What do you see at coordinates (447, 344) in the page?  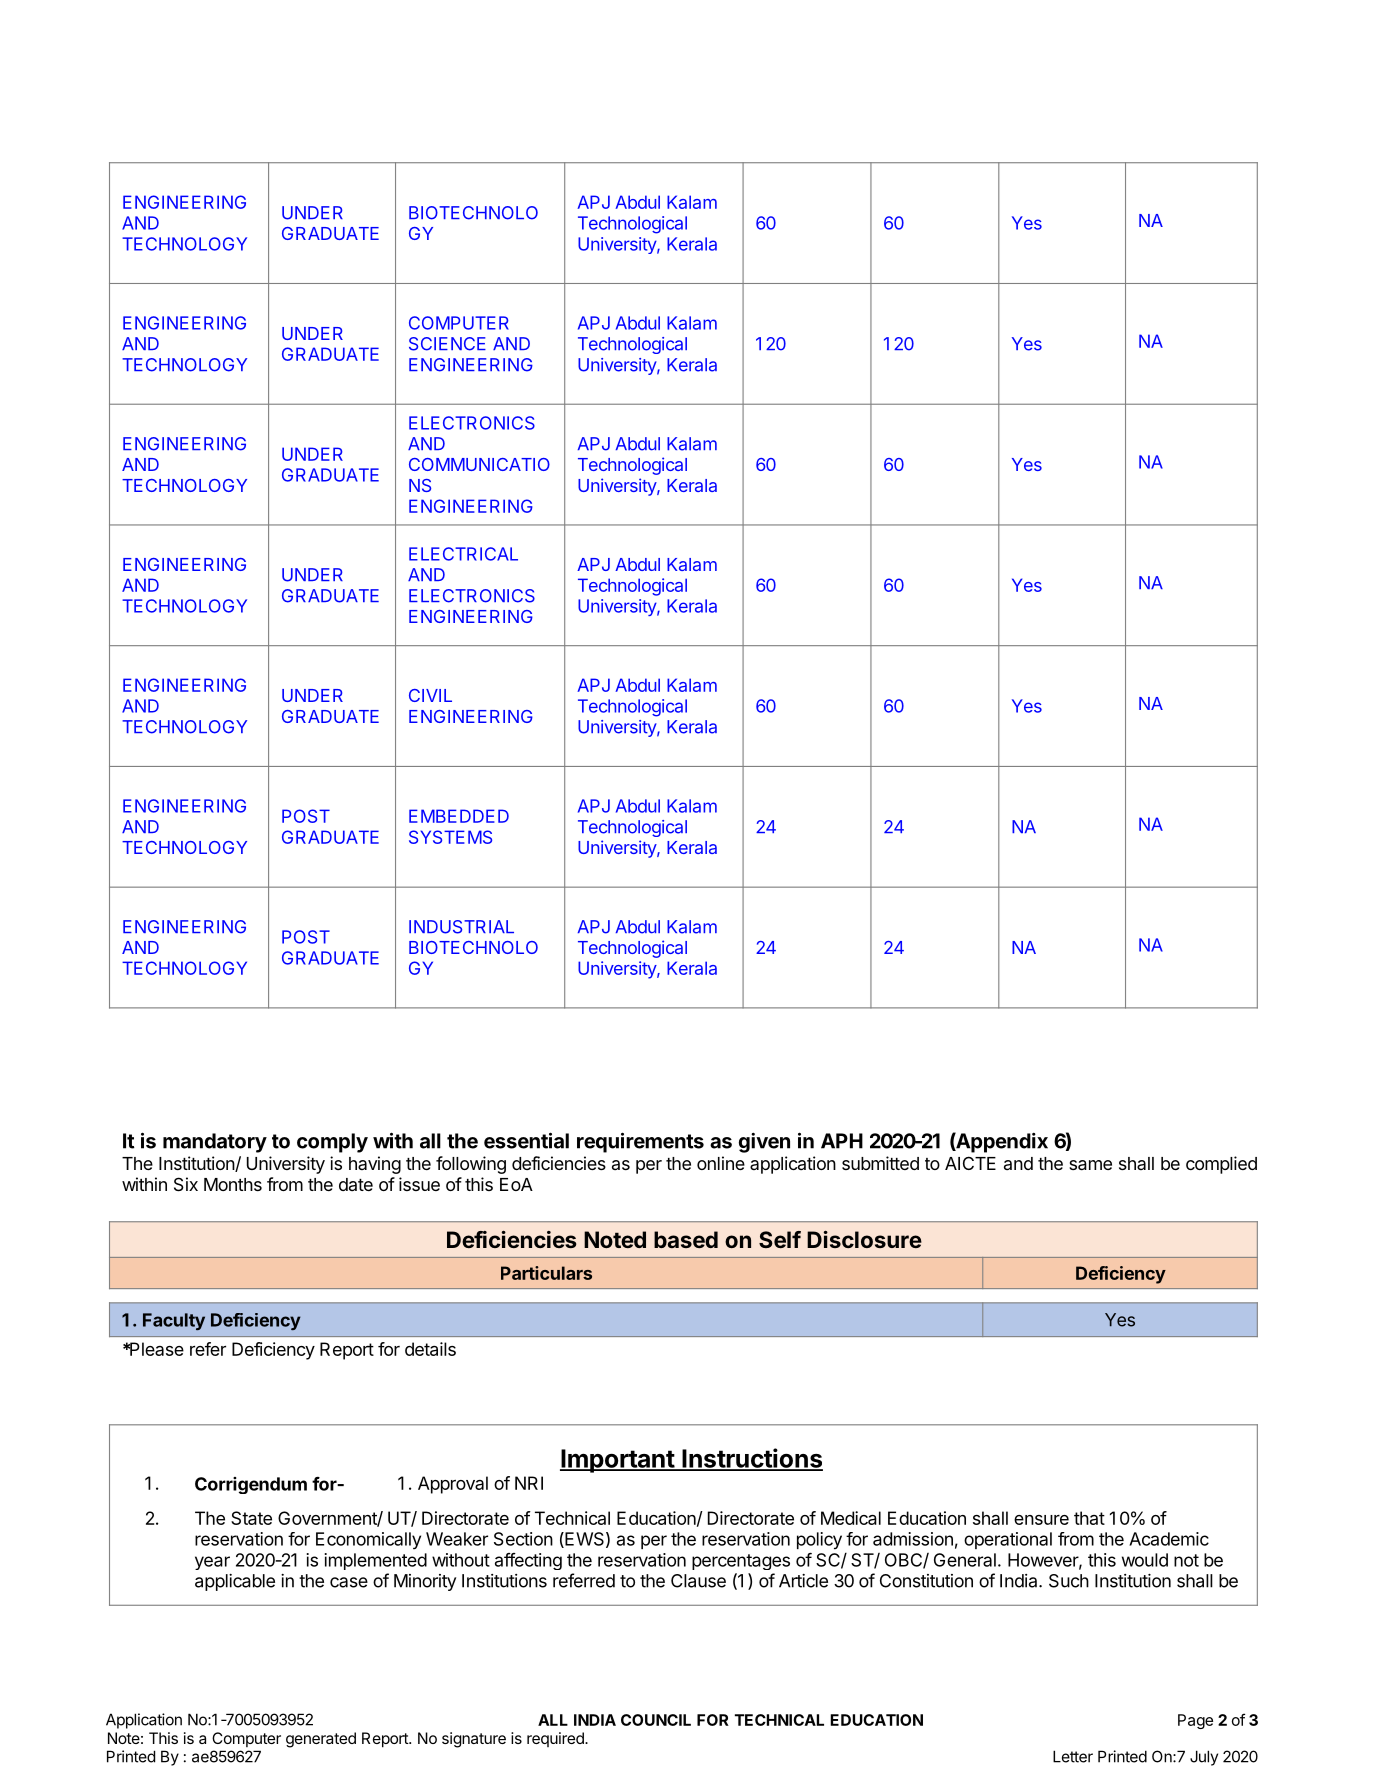 I see `SCIENCE` at bounding box center [447, 344].
